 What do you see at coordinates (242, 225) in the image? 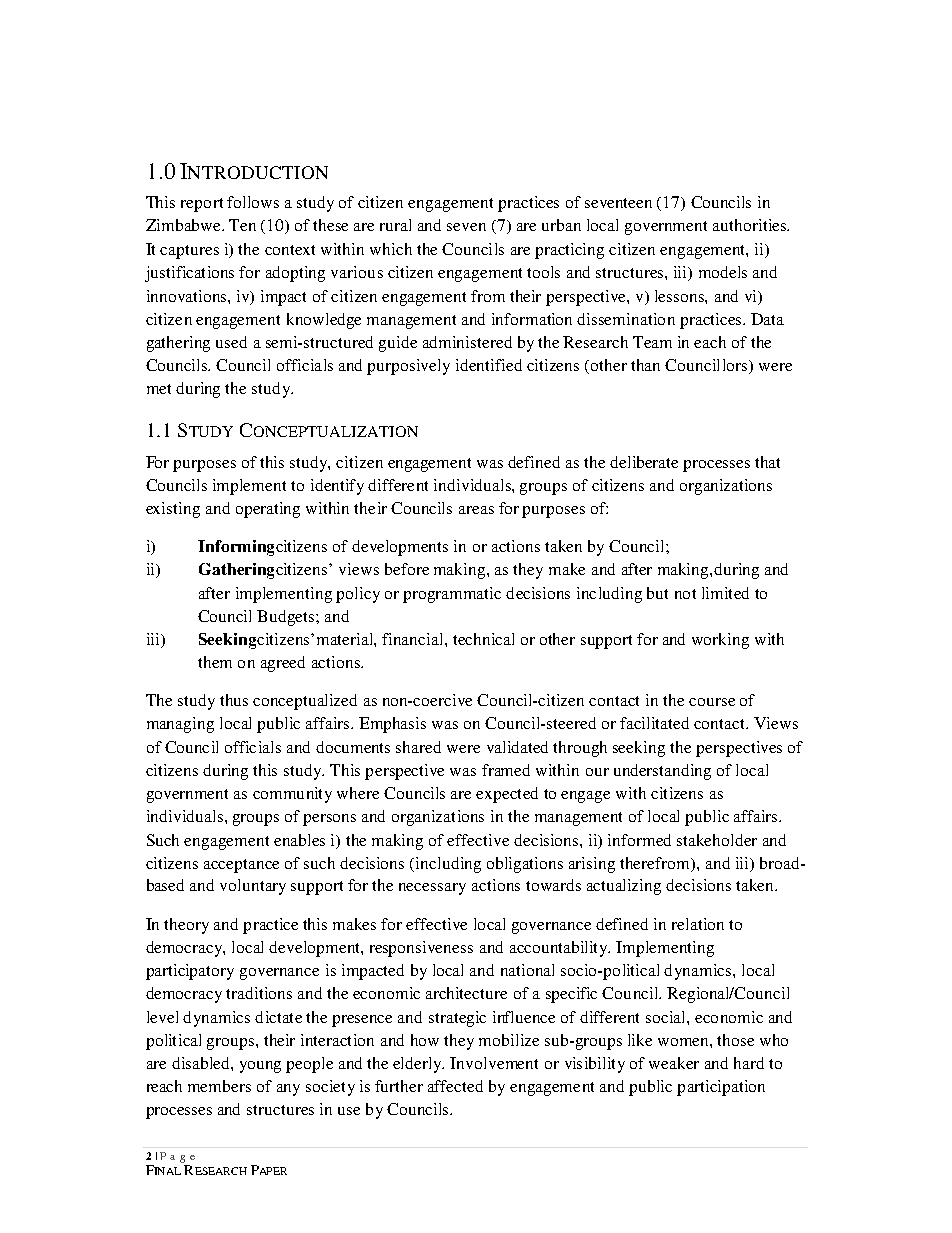
I see `Ten` at bounding box center [242, 225].
